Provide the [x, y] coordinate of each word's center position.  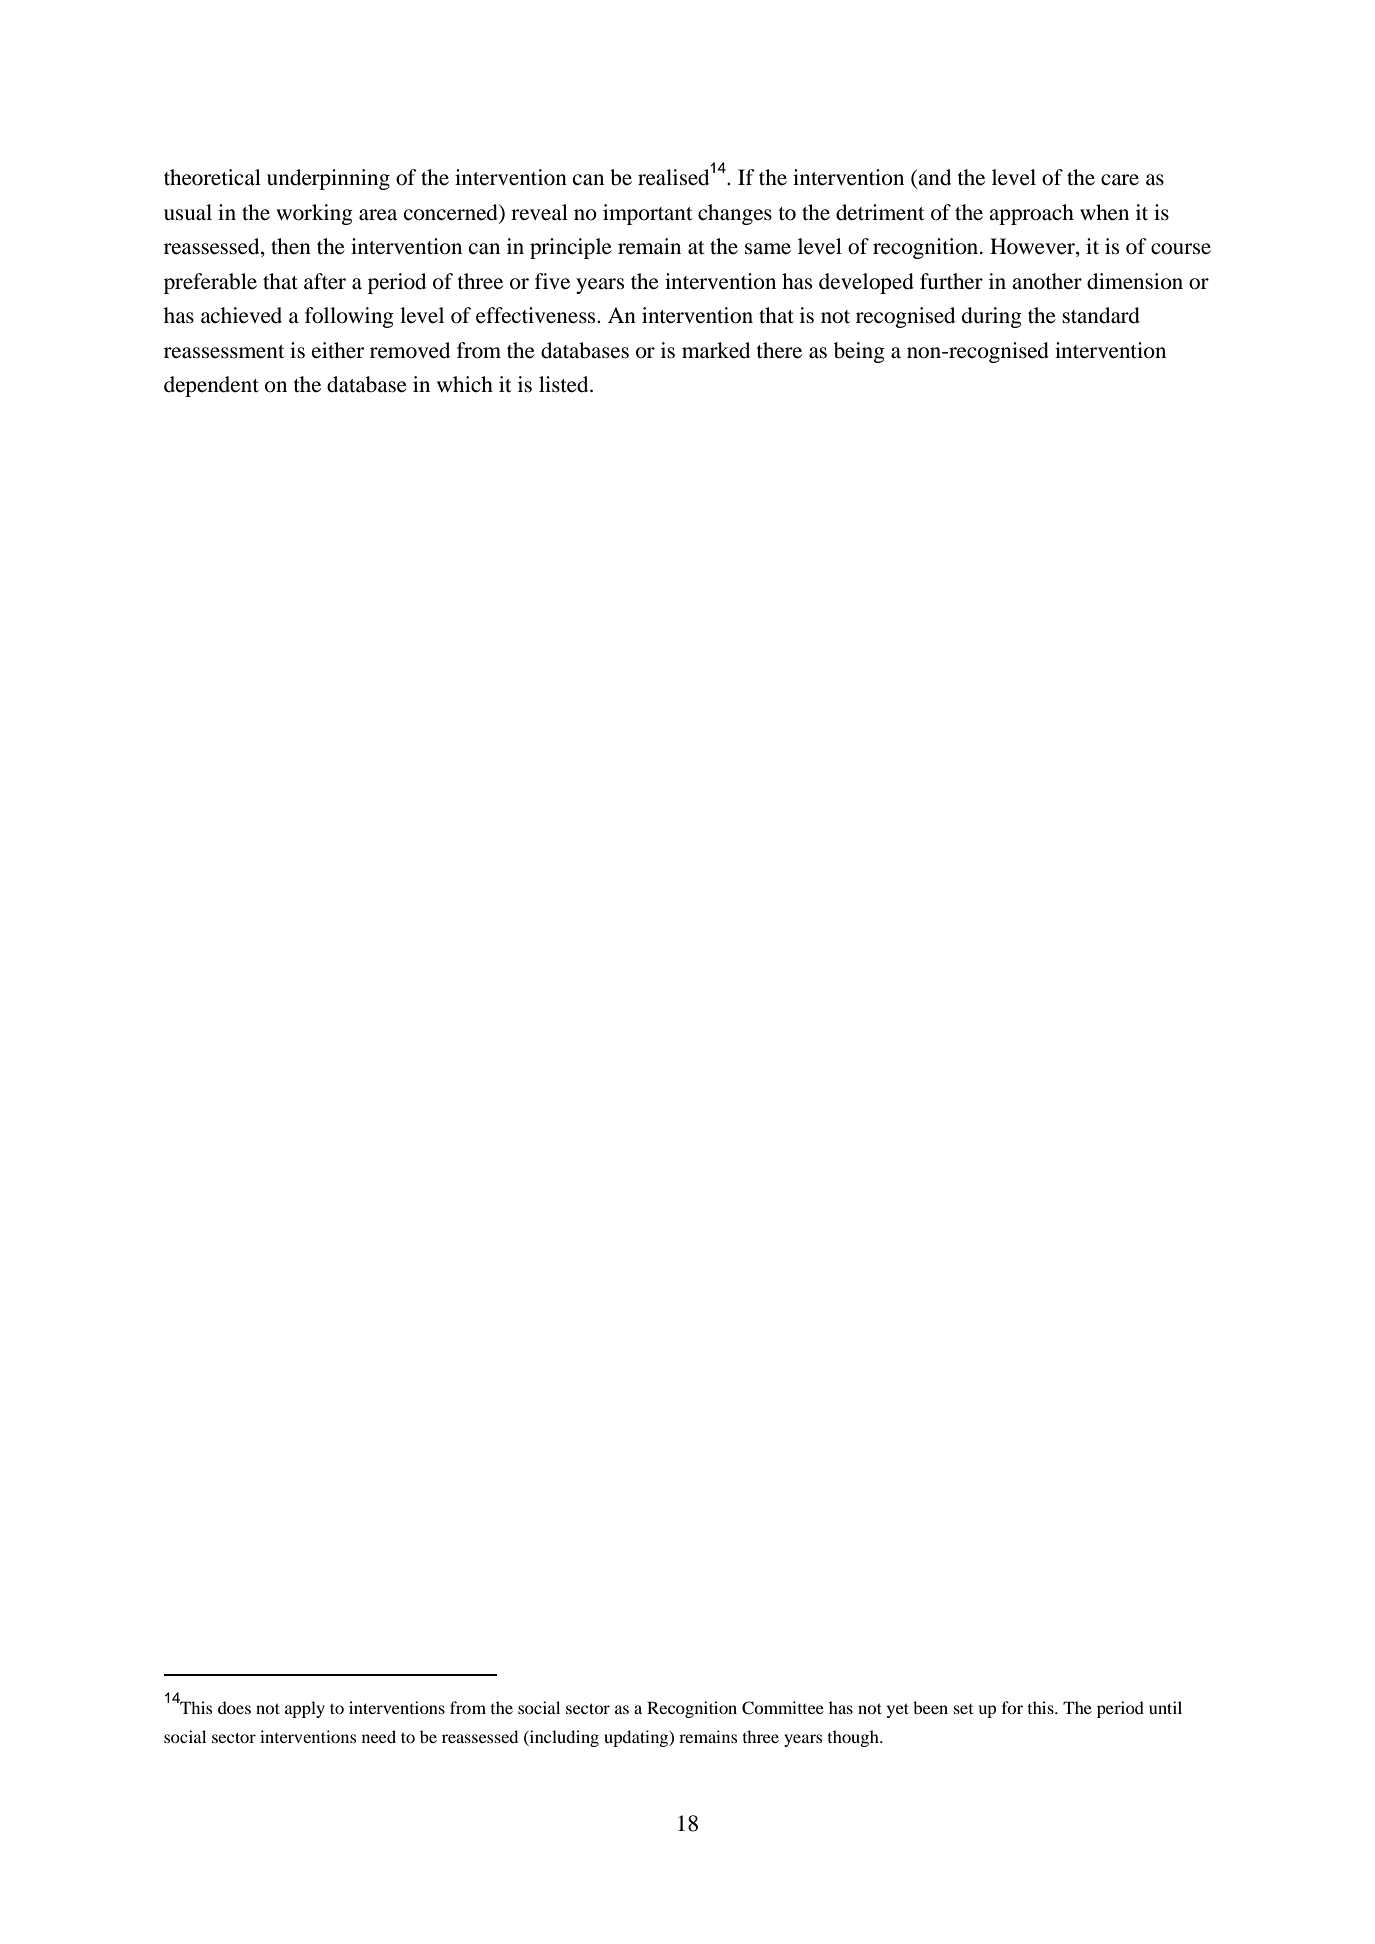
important [648, 214]
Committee [783, 1708]
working [314, 214]
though [854, 1738]
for [1012, 1707]
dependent [211, 386]
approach [1031, 214]
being [859, 352]
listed [565, 384]
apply [305, 1709]
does [234, 1707]
